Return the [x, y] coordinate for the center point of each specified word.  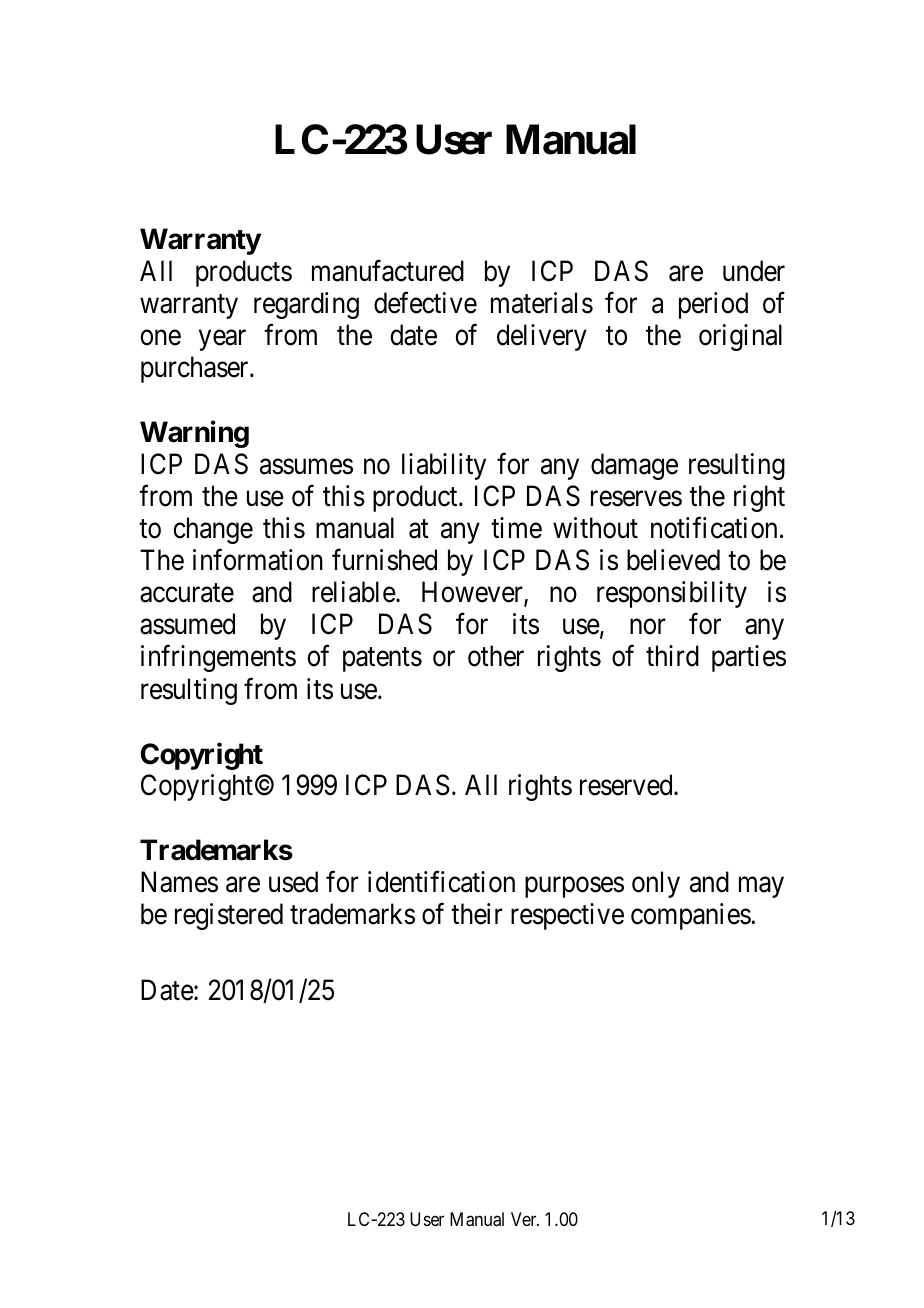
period [713, 305]
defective [425, 303]
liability [444, 466]
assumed [187, 624]
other [496, 656]
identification [441, 882]
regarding [306, 305]
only [656, 884]
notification [714, 528]
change [213, 530]
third [672, 656]
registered [229, 916]
